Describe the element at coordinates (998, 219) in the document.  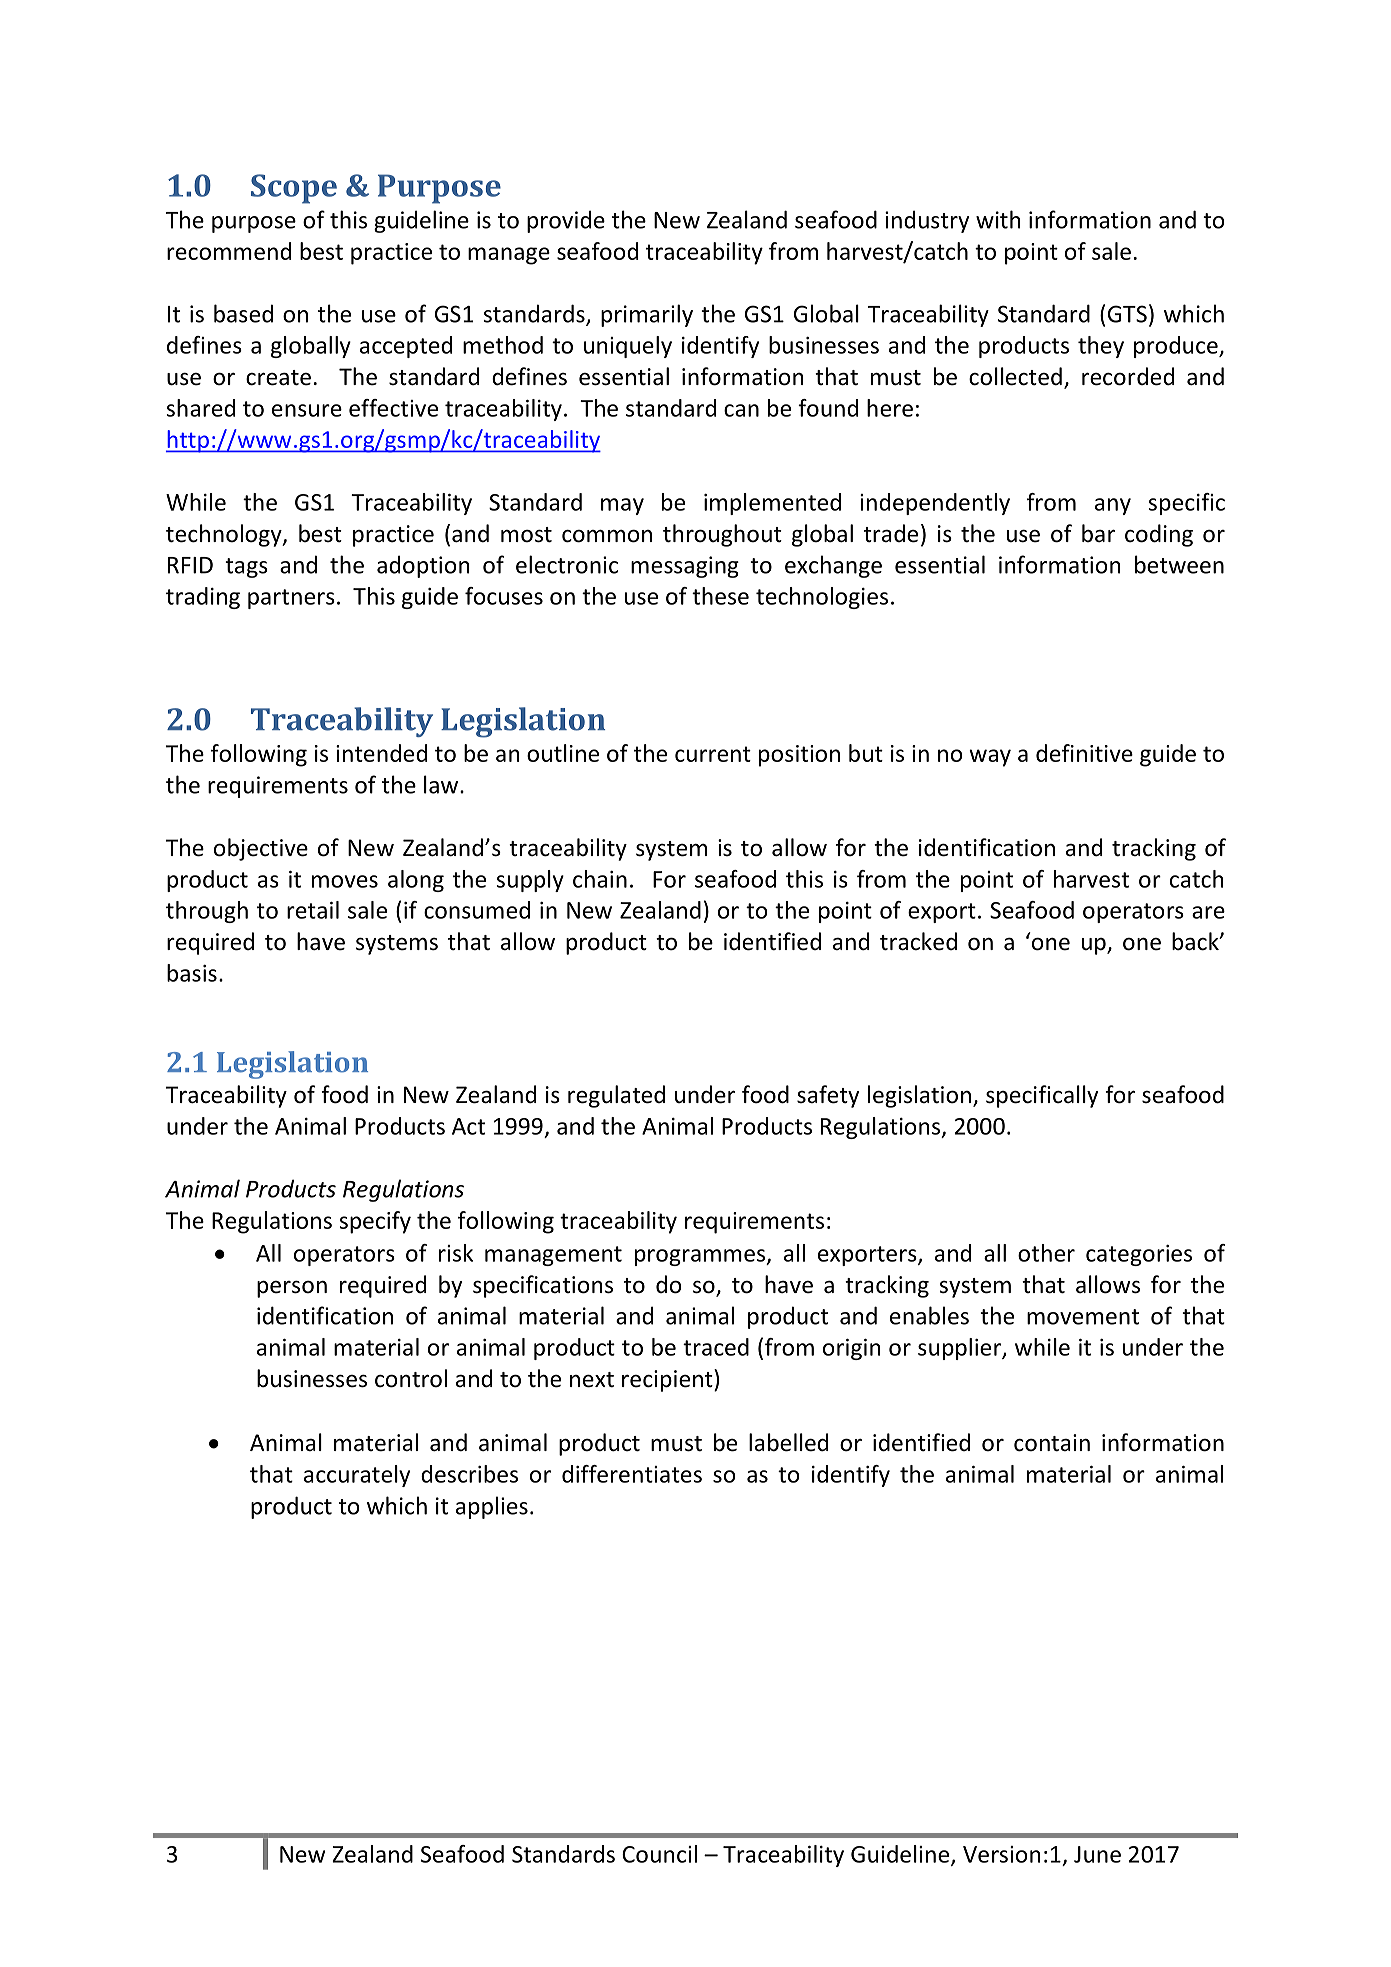
I see `with` at that location.
